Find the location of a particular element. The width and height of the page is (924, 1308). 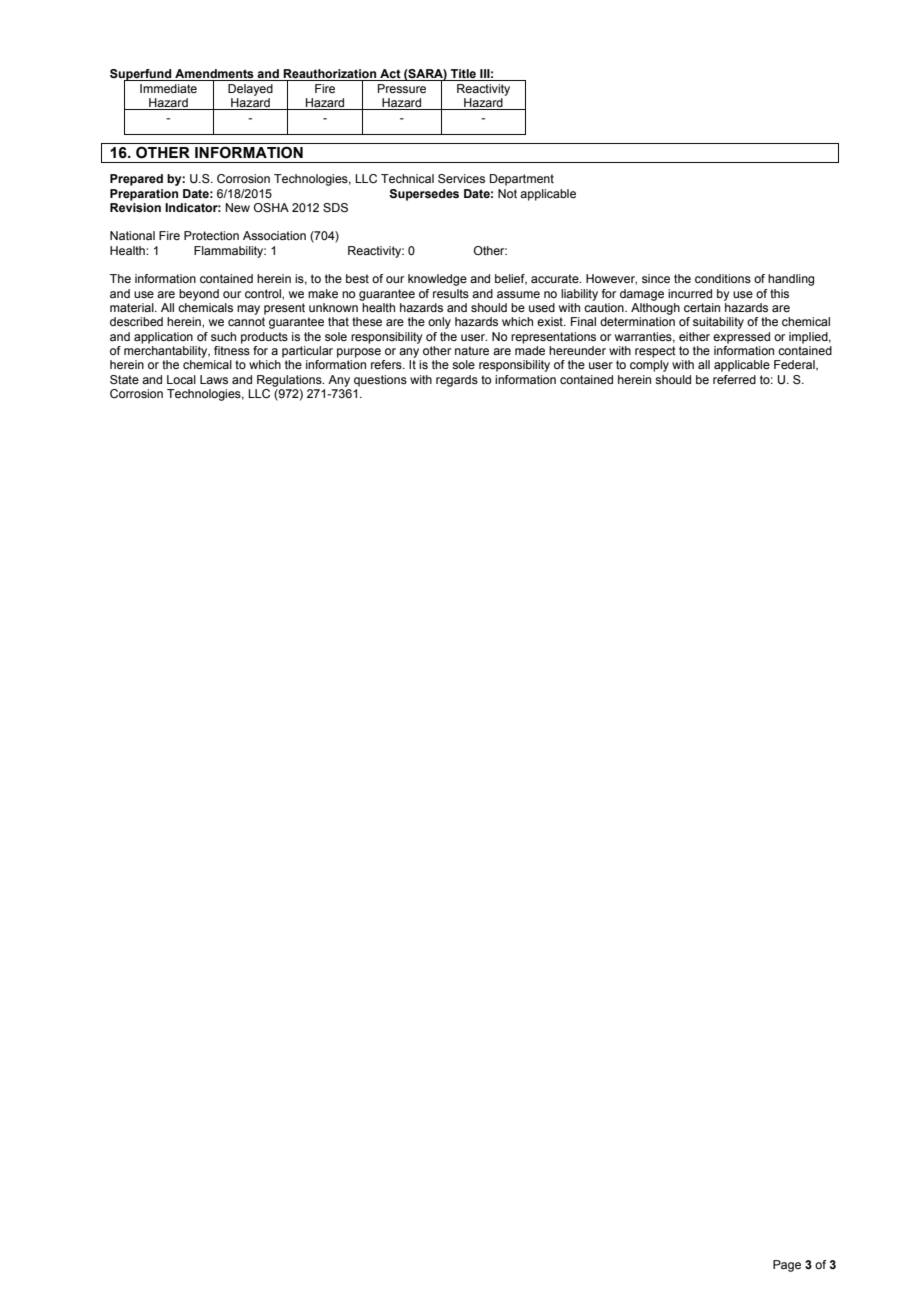

conditions is located at coordinates (723, 278).
